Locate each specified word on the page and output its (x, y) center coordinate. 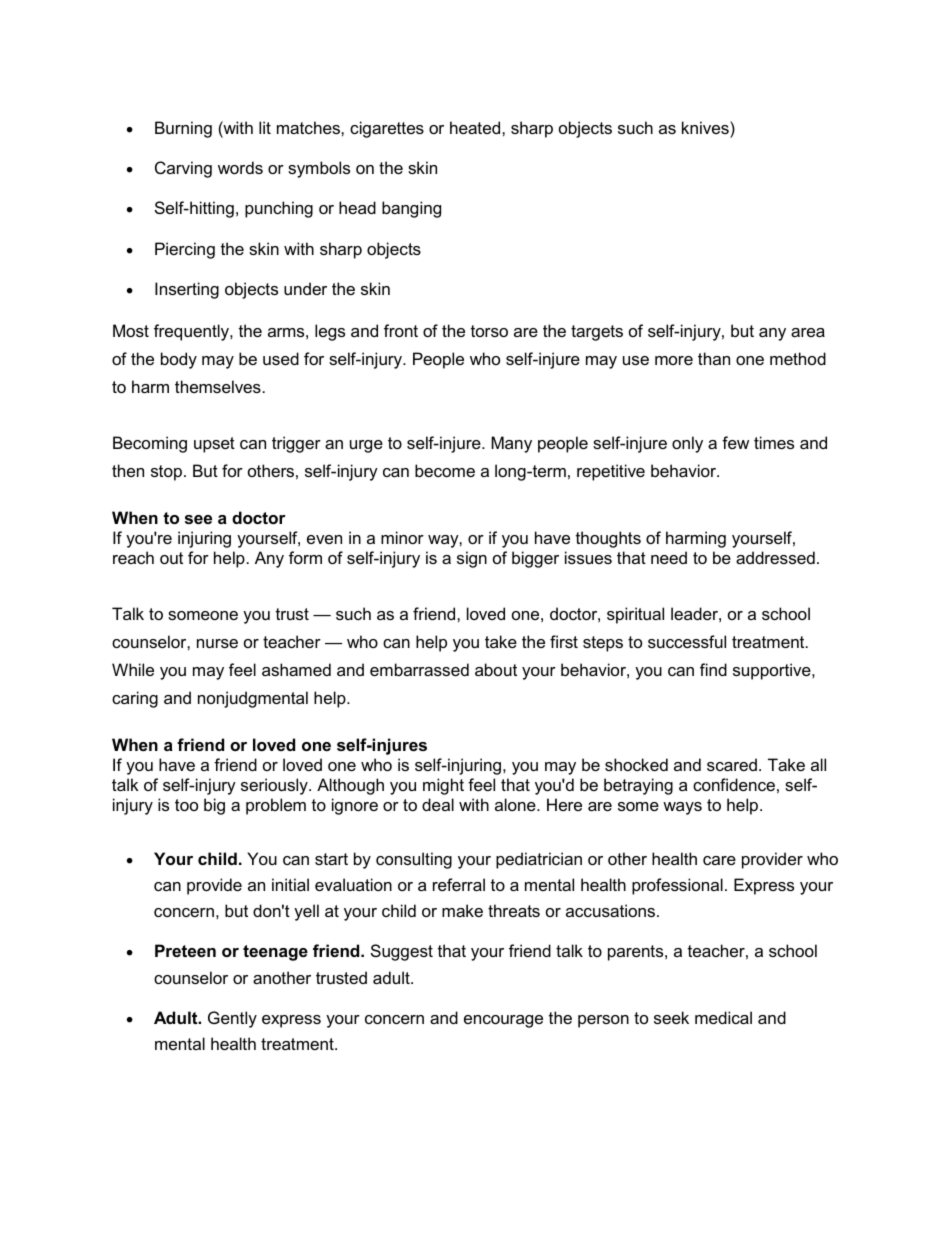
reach (133, 557)
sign (472, 559)
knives (706, 127)
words (240, 167)
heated (476, 127)
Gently (232, 1019)
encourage (503, 1021)
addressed (775, 557)
